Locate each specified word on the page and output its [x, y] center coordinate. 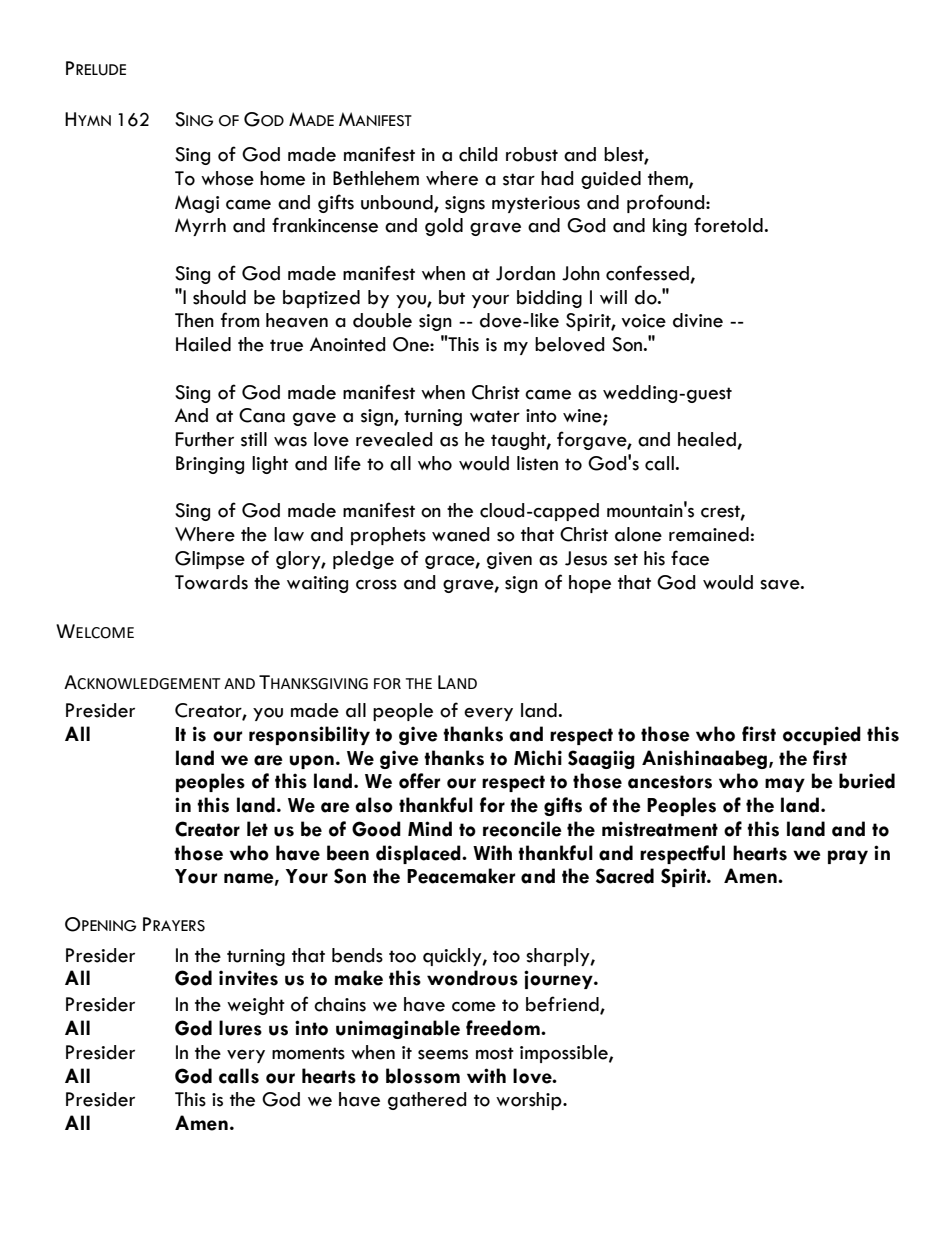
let [257, 829]
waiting [317, 584]
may [785, 785]
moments [308, 1053]
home [282, 178]
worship [530, 1101]
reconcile [522, 829]
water [495, 416]
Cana [262, 415]
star [519, 179]
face [690, 558]
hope [590, 584]
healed [708, 440]
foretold [728, 225]
